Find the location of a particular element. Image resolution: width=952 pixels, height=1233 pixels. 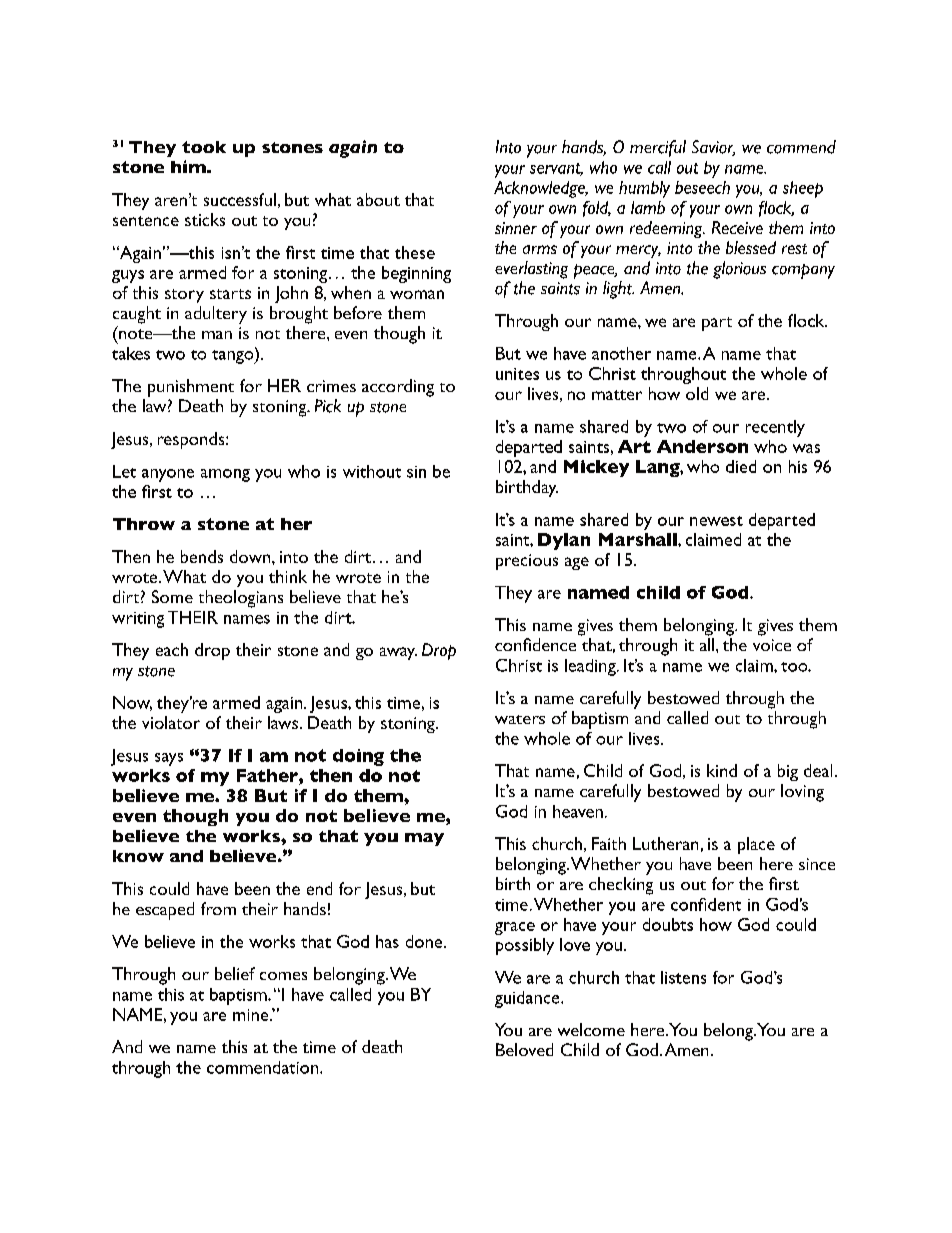

theologians is located at coordinates (241, 599).
